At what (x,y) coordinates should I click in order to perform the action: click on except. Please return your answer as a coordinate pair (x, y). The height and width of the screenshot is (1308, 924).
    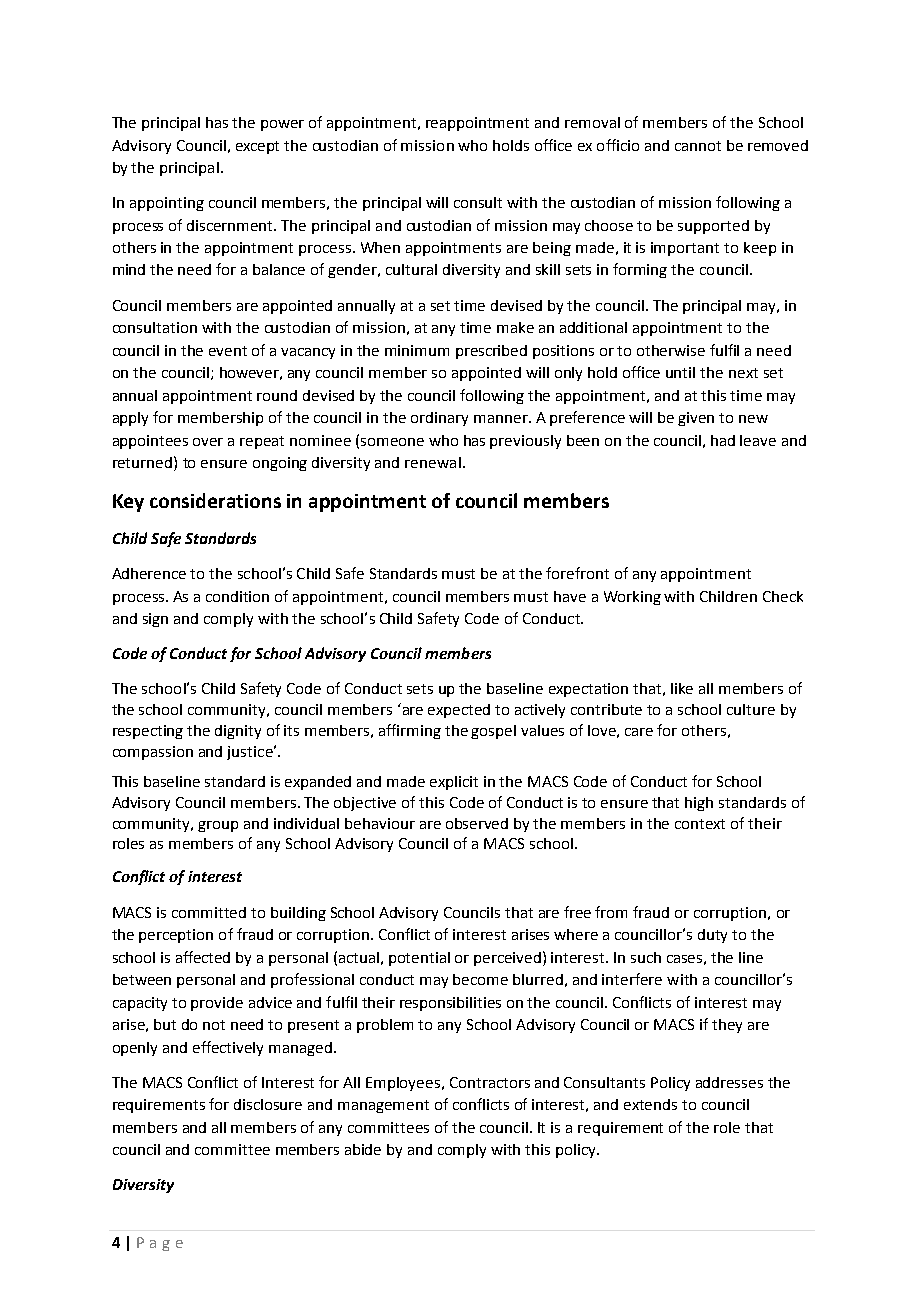
    Looking at the image, I should click on (257, 147).
